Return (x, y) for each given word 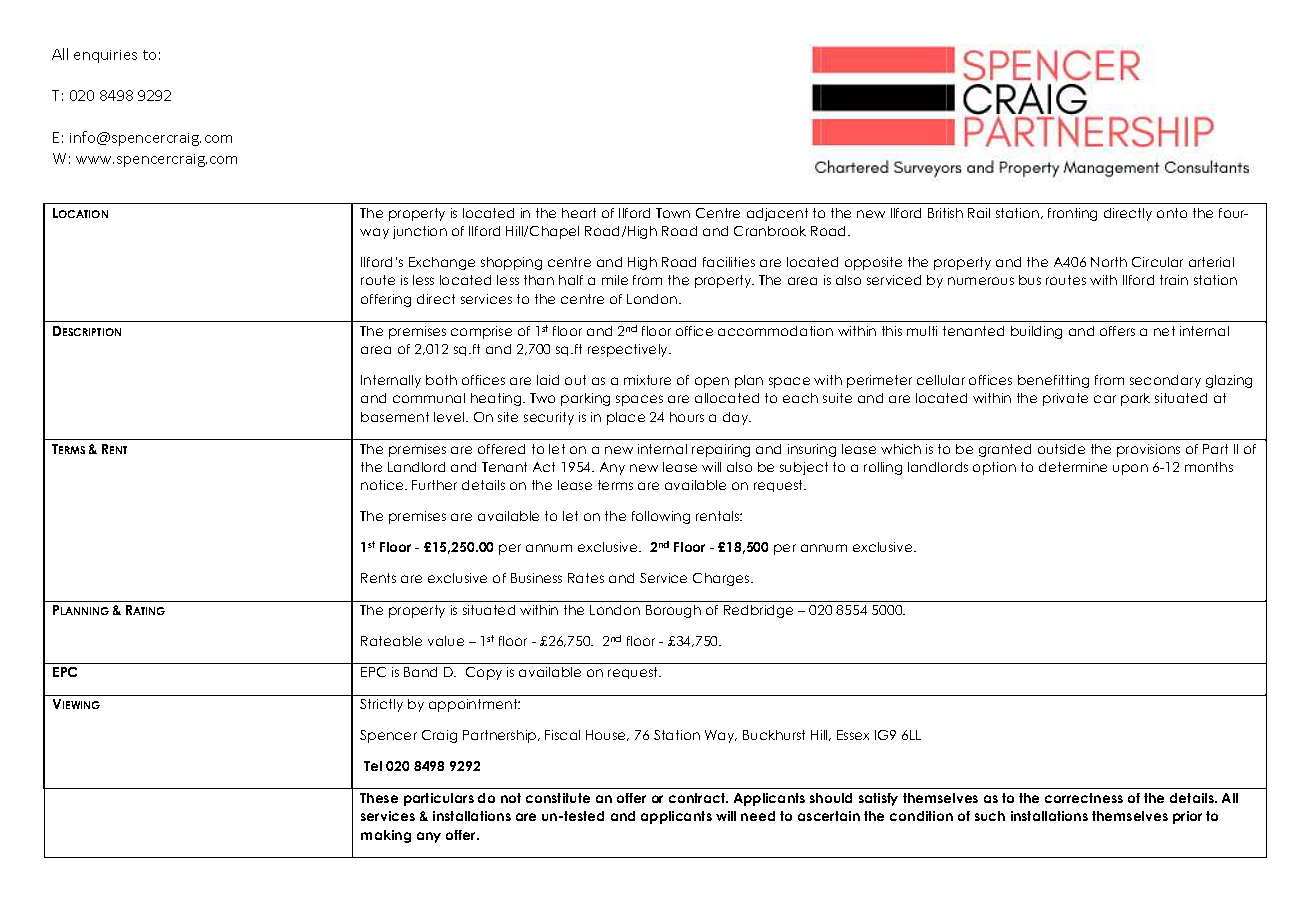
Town (673, 213)
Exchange (442, 263)
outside (1061, 449)
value (446, 641)
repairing (721, 450)
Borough (673, 611)
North (1109, 262)
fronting (1072, 214)
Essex (853, 735)
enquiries (105, 56)
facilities (729, 262)
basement (395, 417)
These (379, 798)
